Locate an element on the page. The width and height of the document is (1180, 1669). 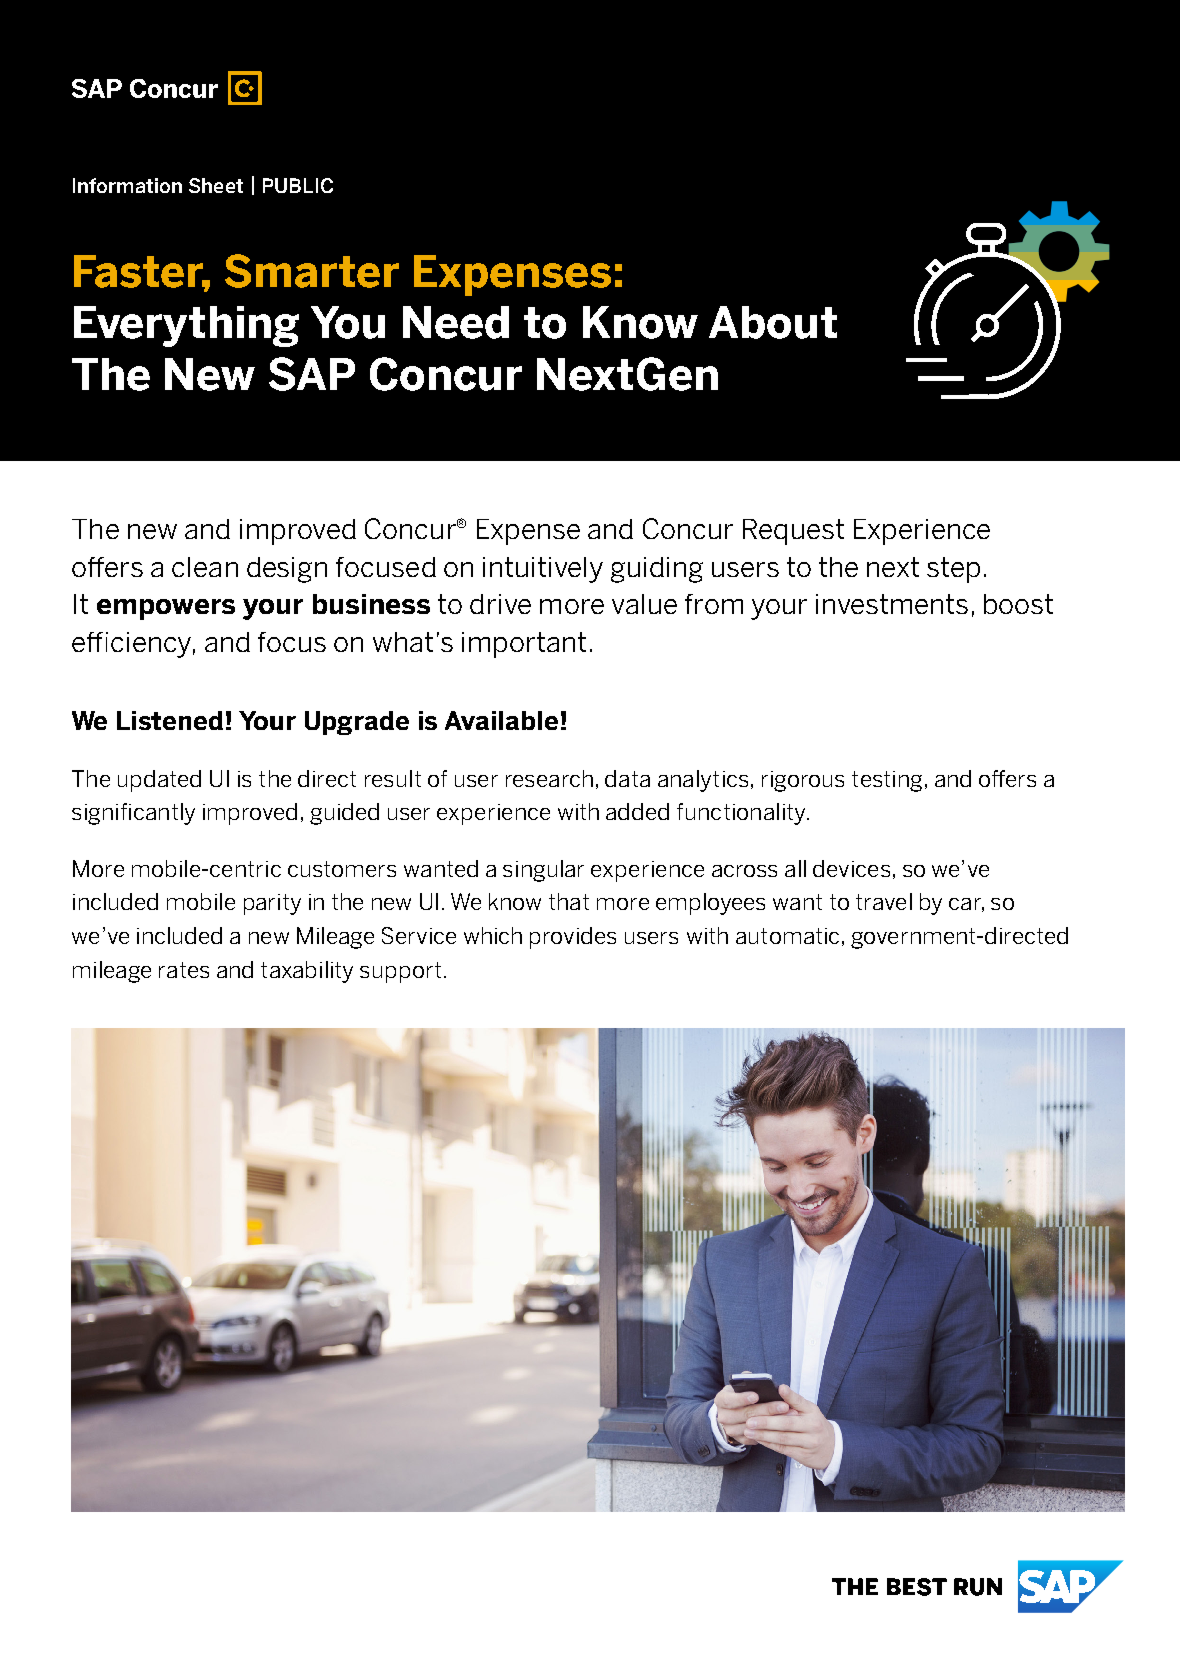
research is located at coordinates (549, 778).
